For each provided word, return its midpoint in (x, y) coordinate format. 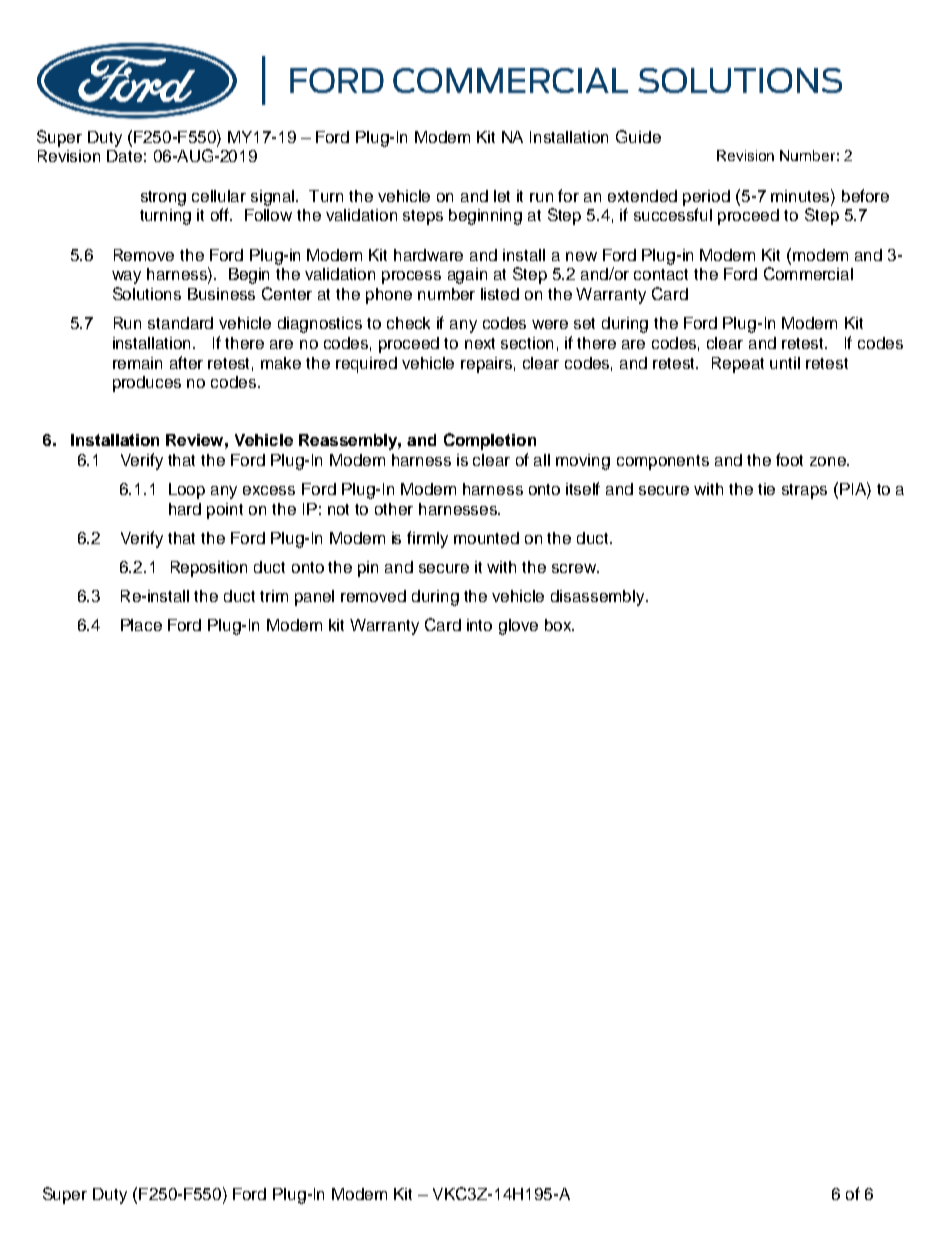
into (479, 625)
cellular (219, 196)
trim (274, 596)
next (480, 343)
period (706, 198)
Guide (638, 136)
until (785, 363)
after (186, 362)
